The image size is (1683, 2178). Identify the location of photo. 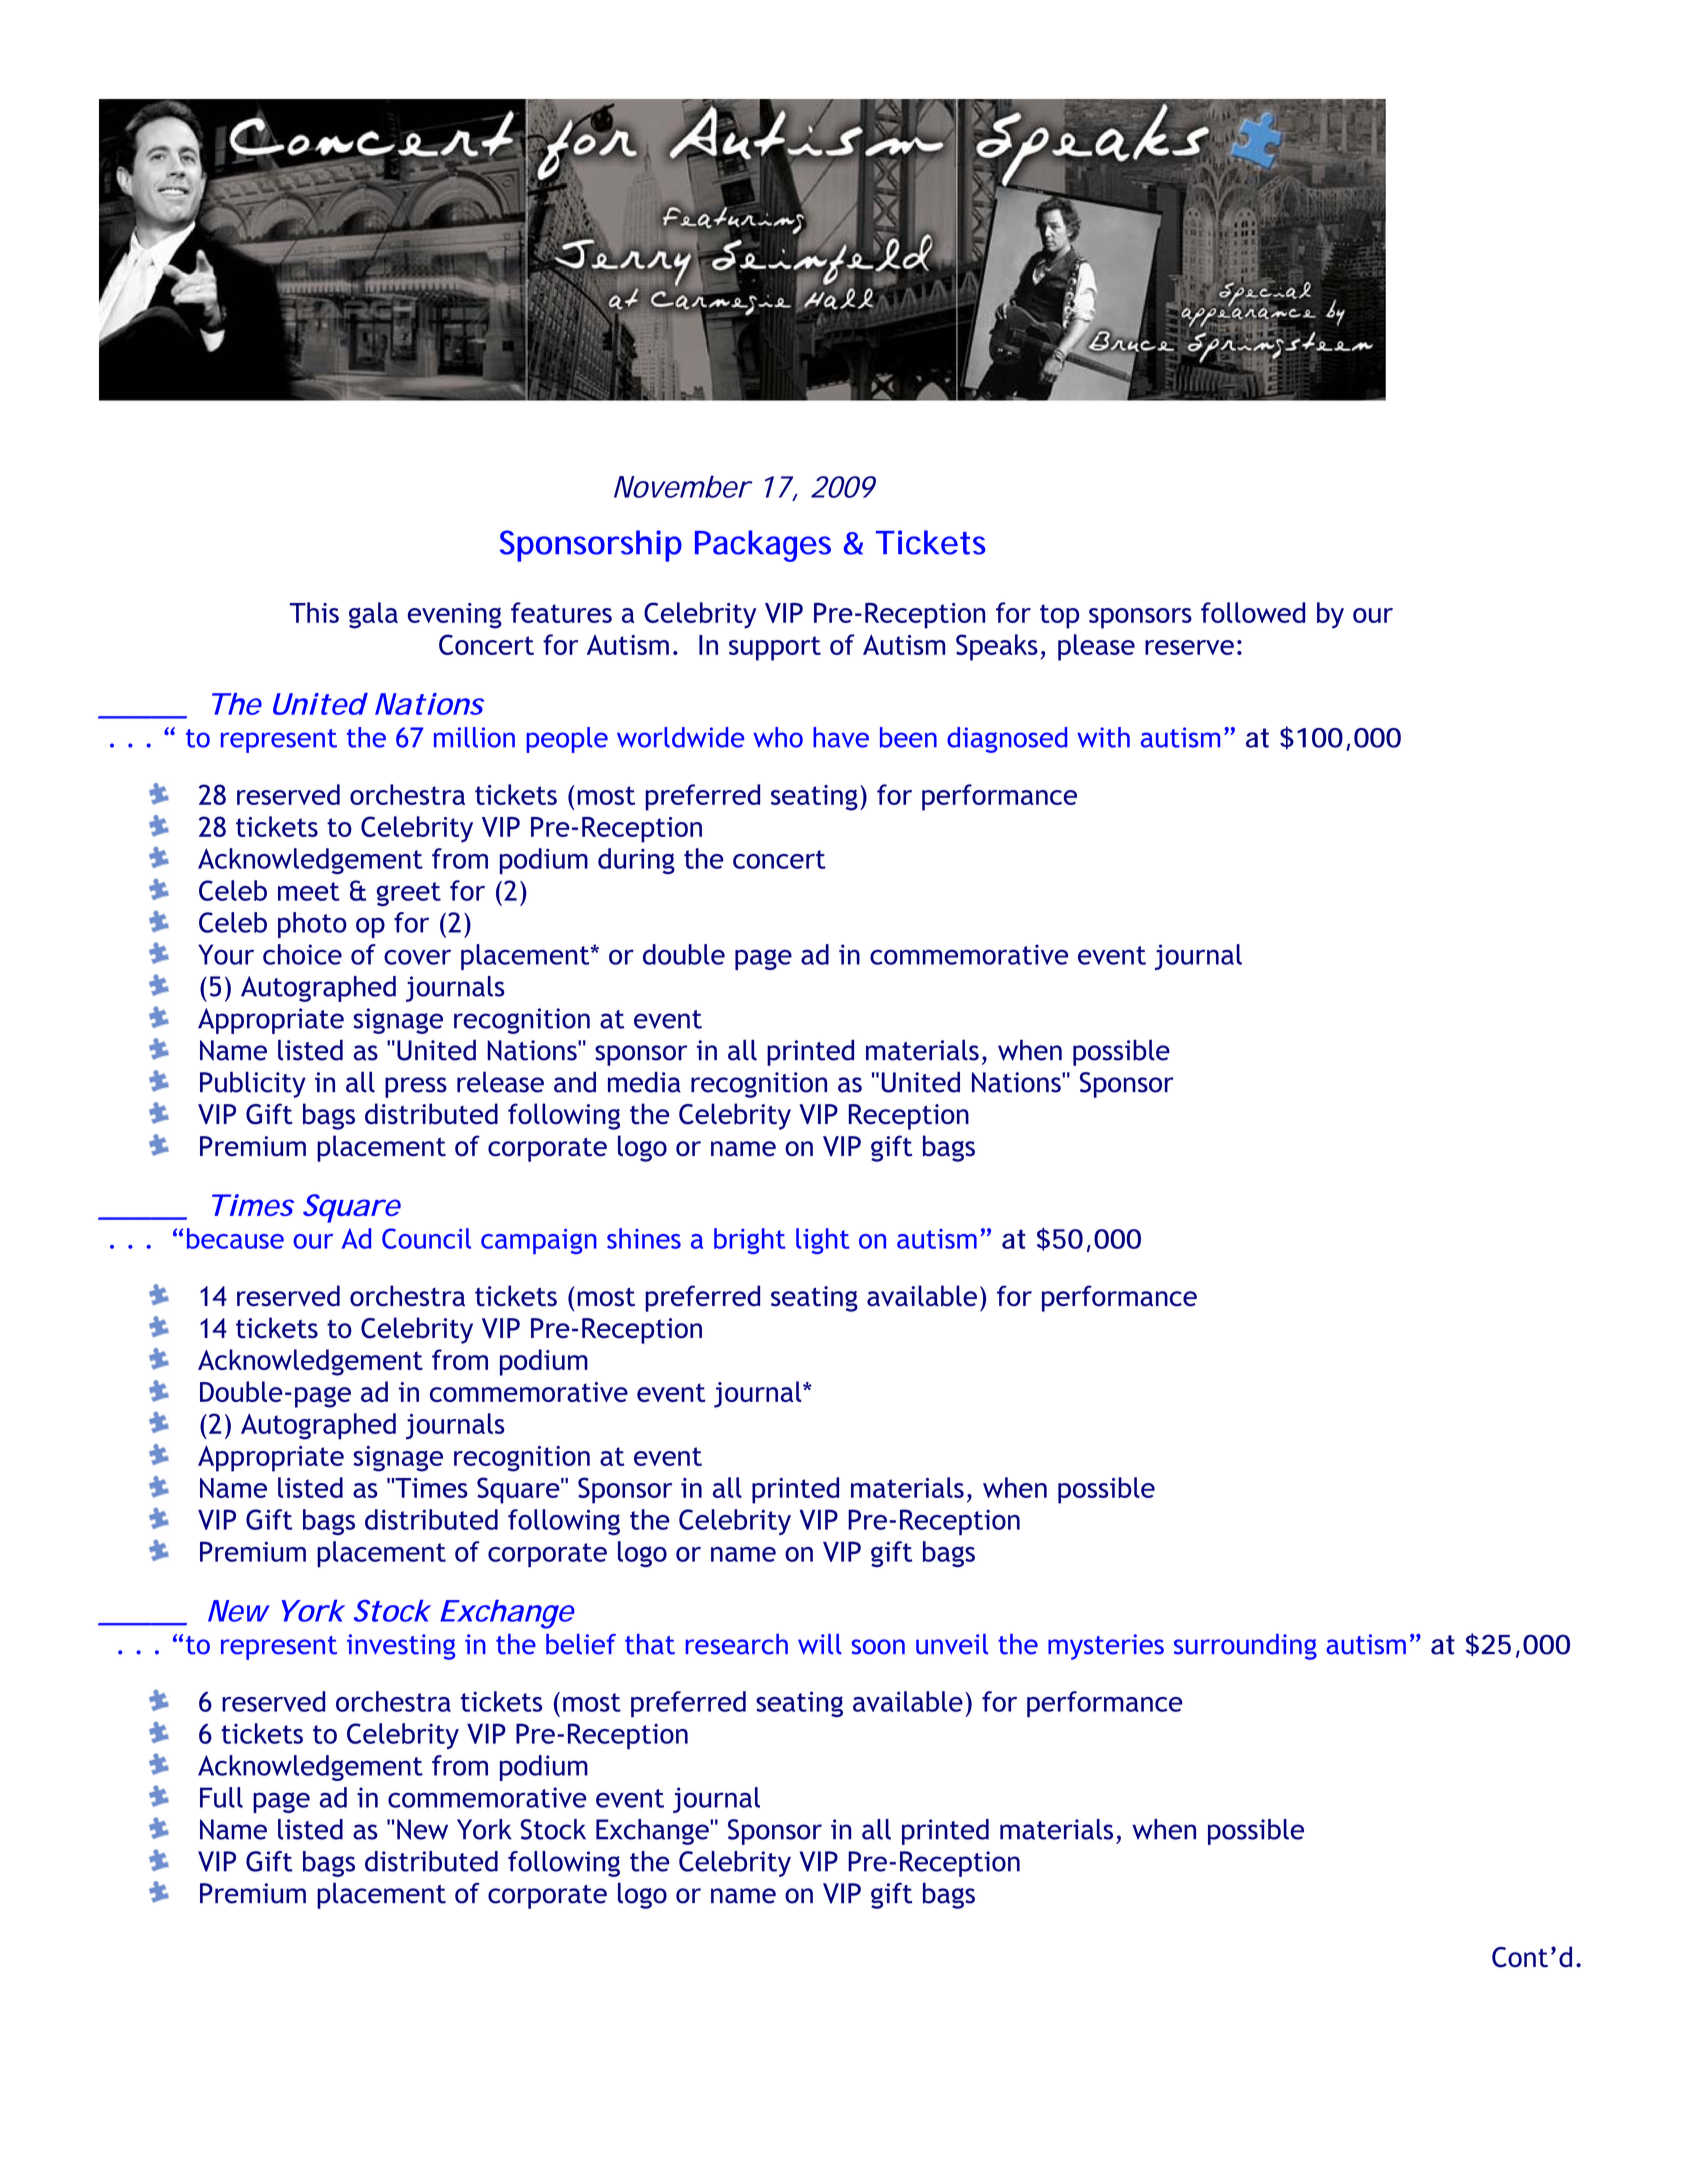
(312, 925).
